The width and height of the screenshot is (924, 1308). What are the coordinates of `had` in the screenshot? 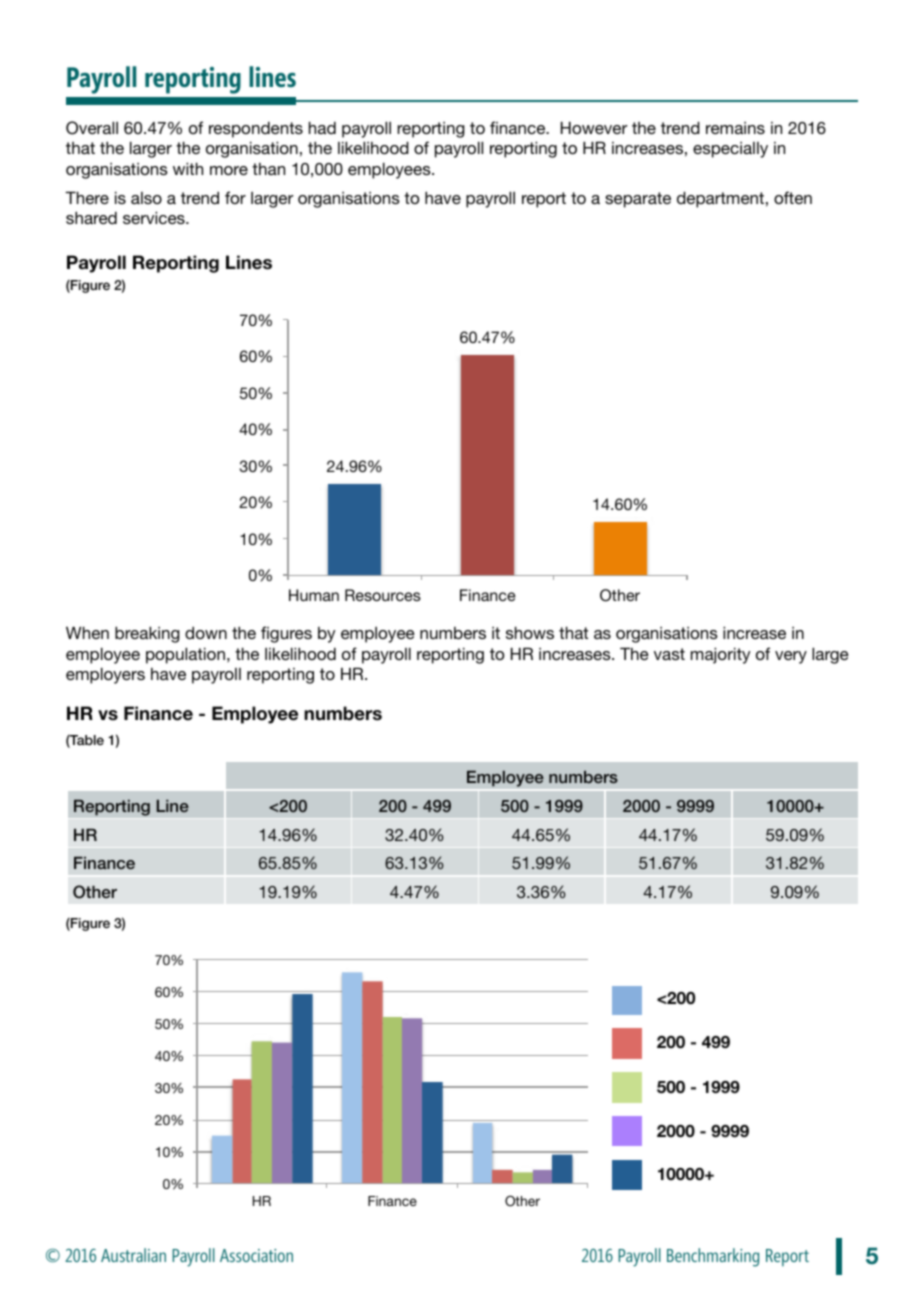 It's located at (322, 127).
